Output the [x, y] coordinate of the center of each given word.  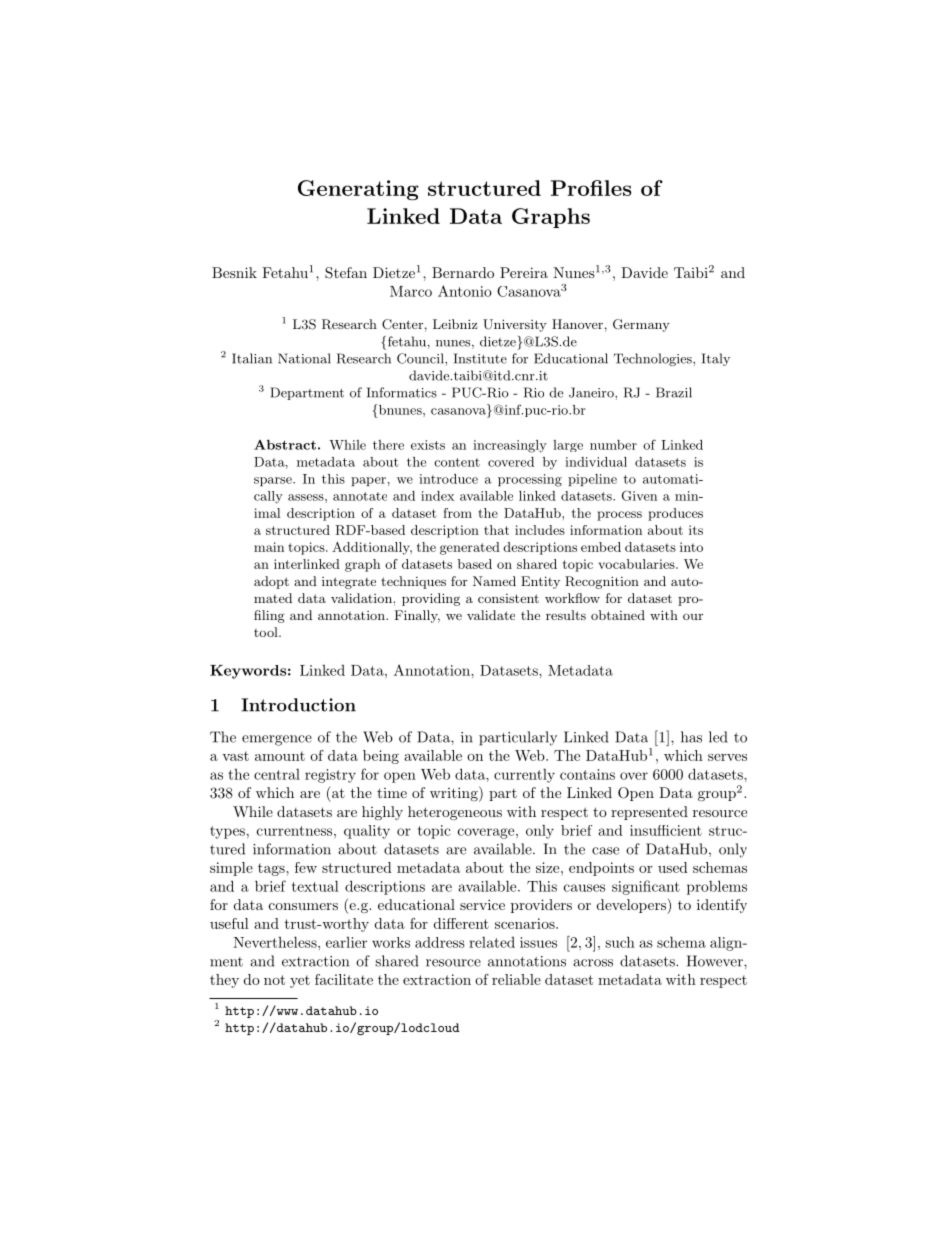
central [277, 774]
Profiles [591, 188]
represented [649, 813]
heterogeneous [455, 813]
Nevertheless [276, 942]
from [457, 513]
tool [267, 632]
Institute [480, 358]
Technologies [654, 359]
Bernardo [463, 272]
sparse [274, 482]
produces [675, 514]
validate [491, 615]
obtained [618, 615]
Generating [358, 190]
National [304, 358]
